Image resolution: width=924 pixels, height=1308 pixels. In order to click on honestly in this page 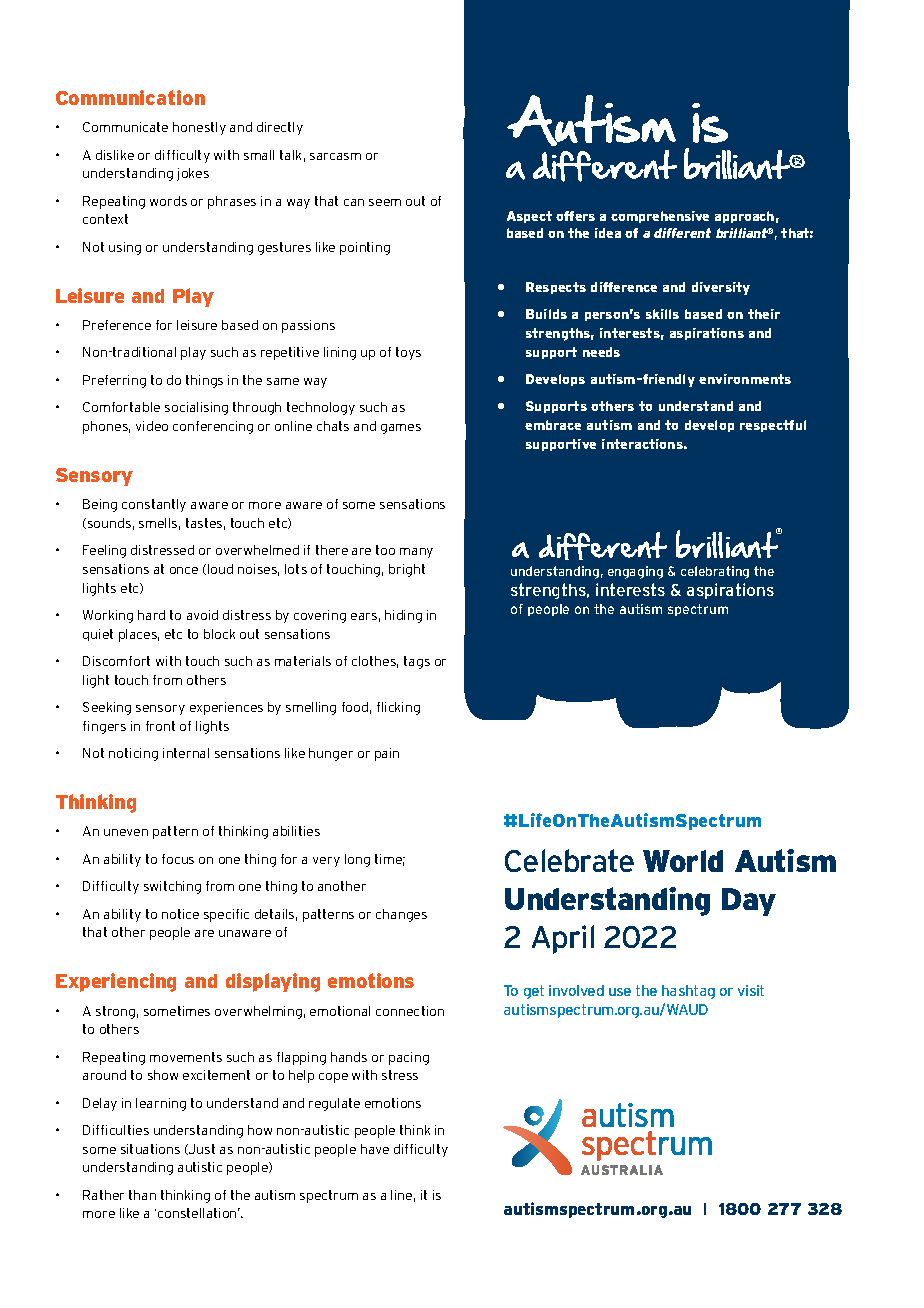, I will do `click(199, 128)`.
